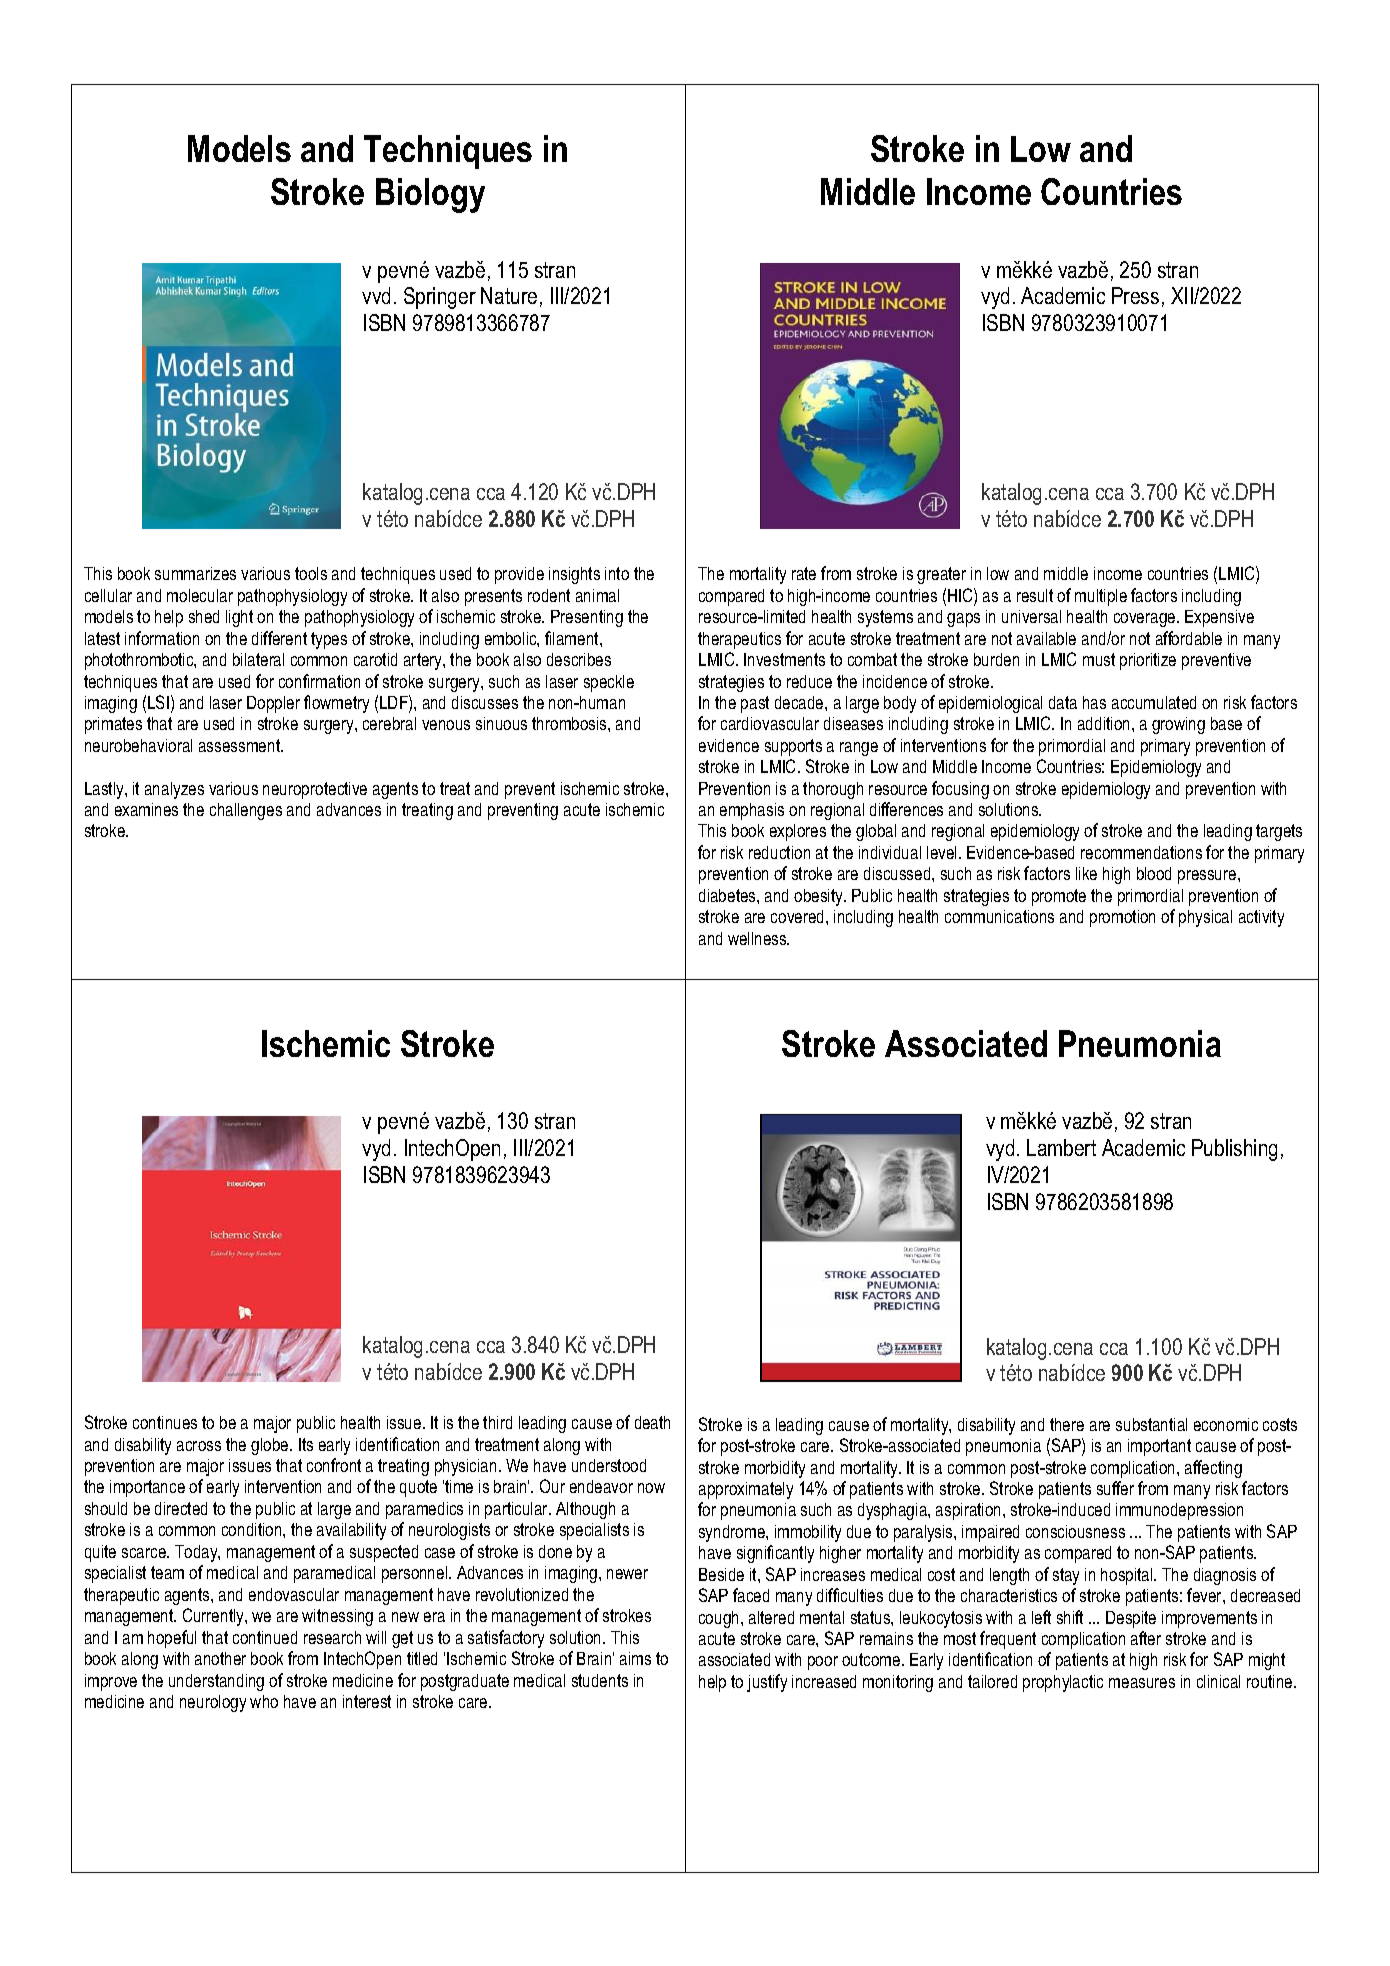 This image has width=1390, height=1966. I want to click on another, so click(220, 1658).
